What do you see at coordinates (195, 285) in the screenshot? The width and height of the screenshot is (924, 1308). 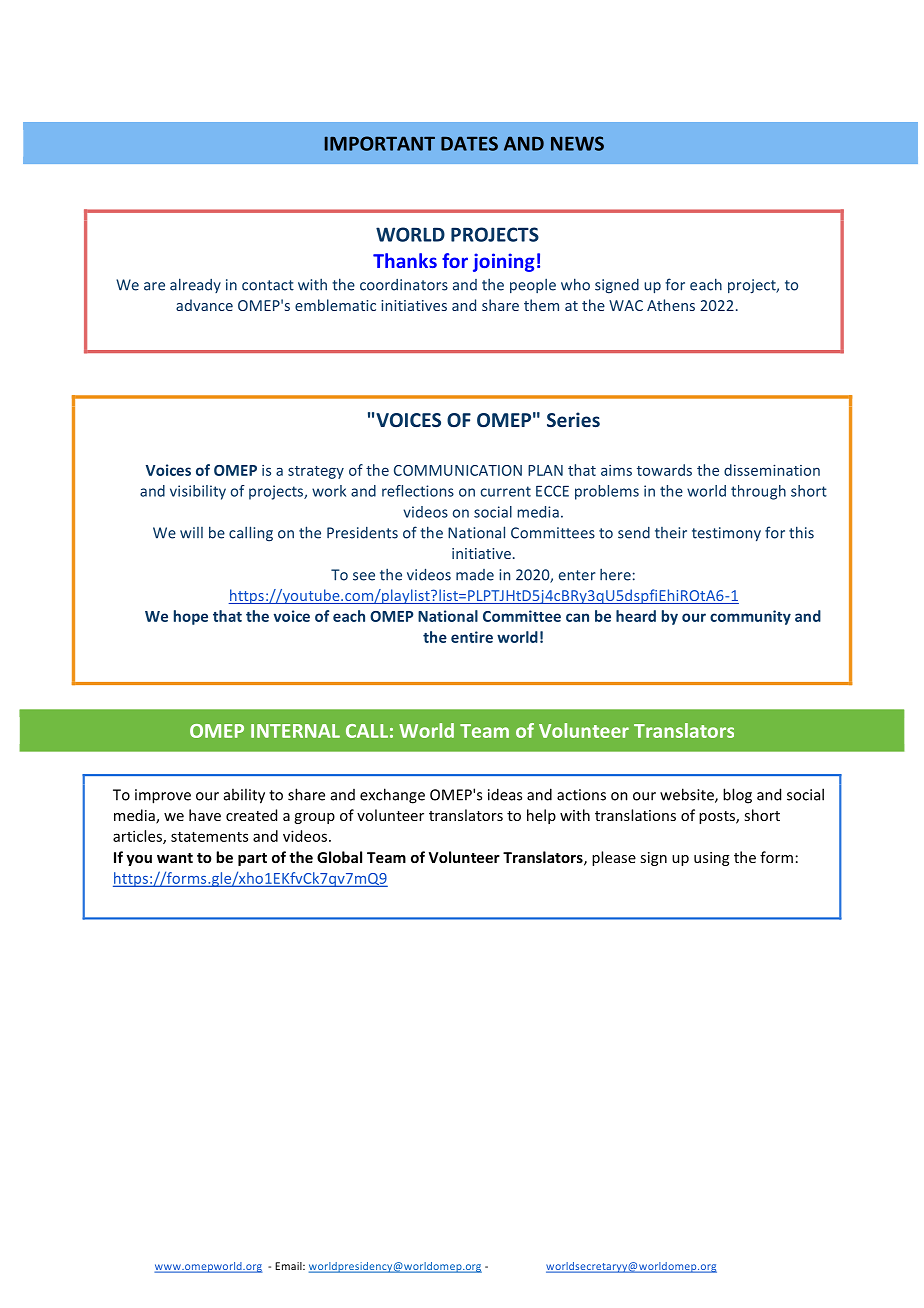 I see `already` at bounding box center [195, 285].
